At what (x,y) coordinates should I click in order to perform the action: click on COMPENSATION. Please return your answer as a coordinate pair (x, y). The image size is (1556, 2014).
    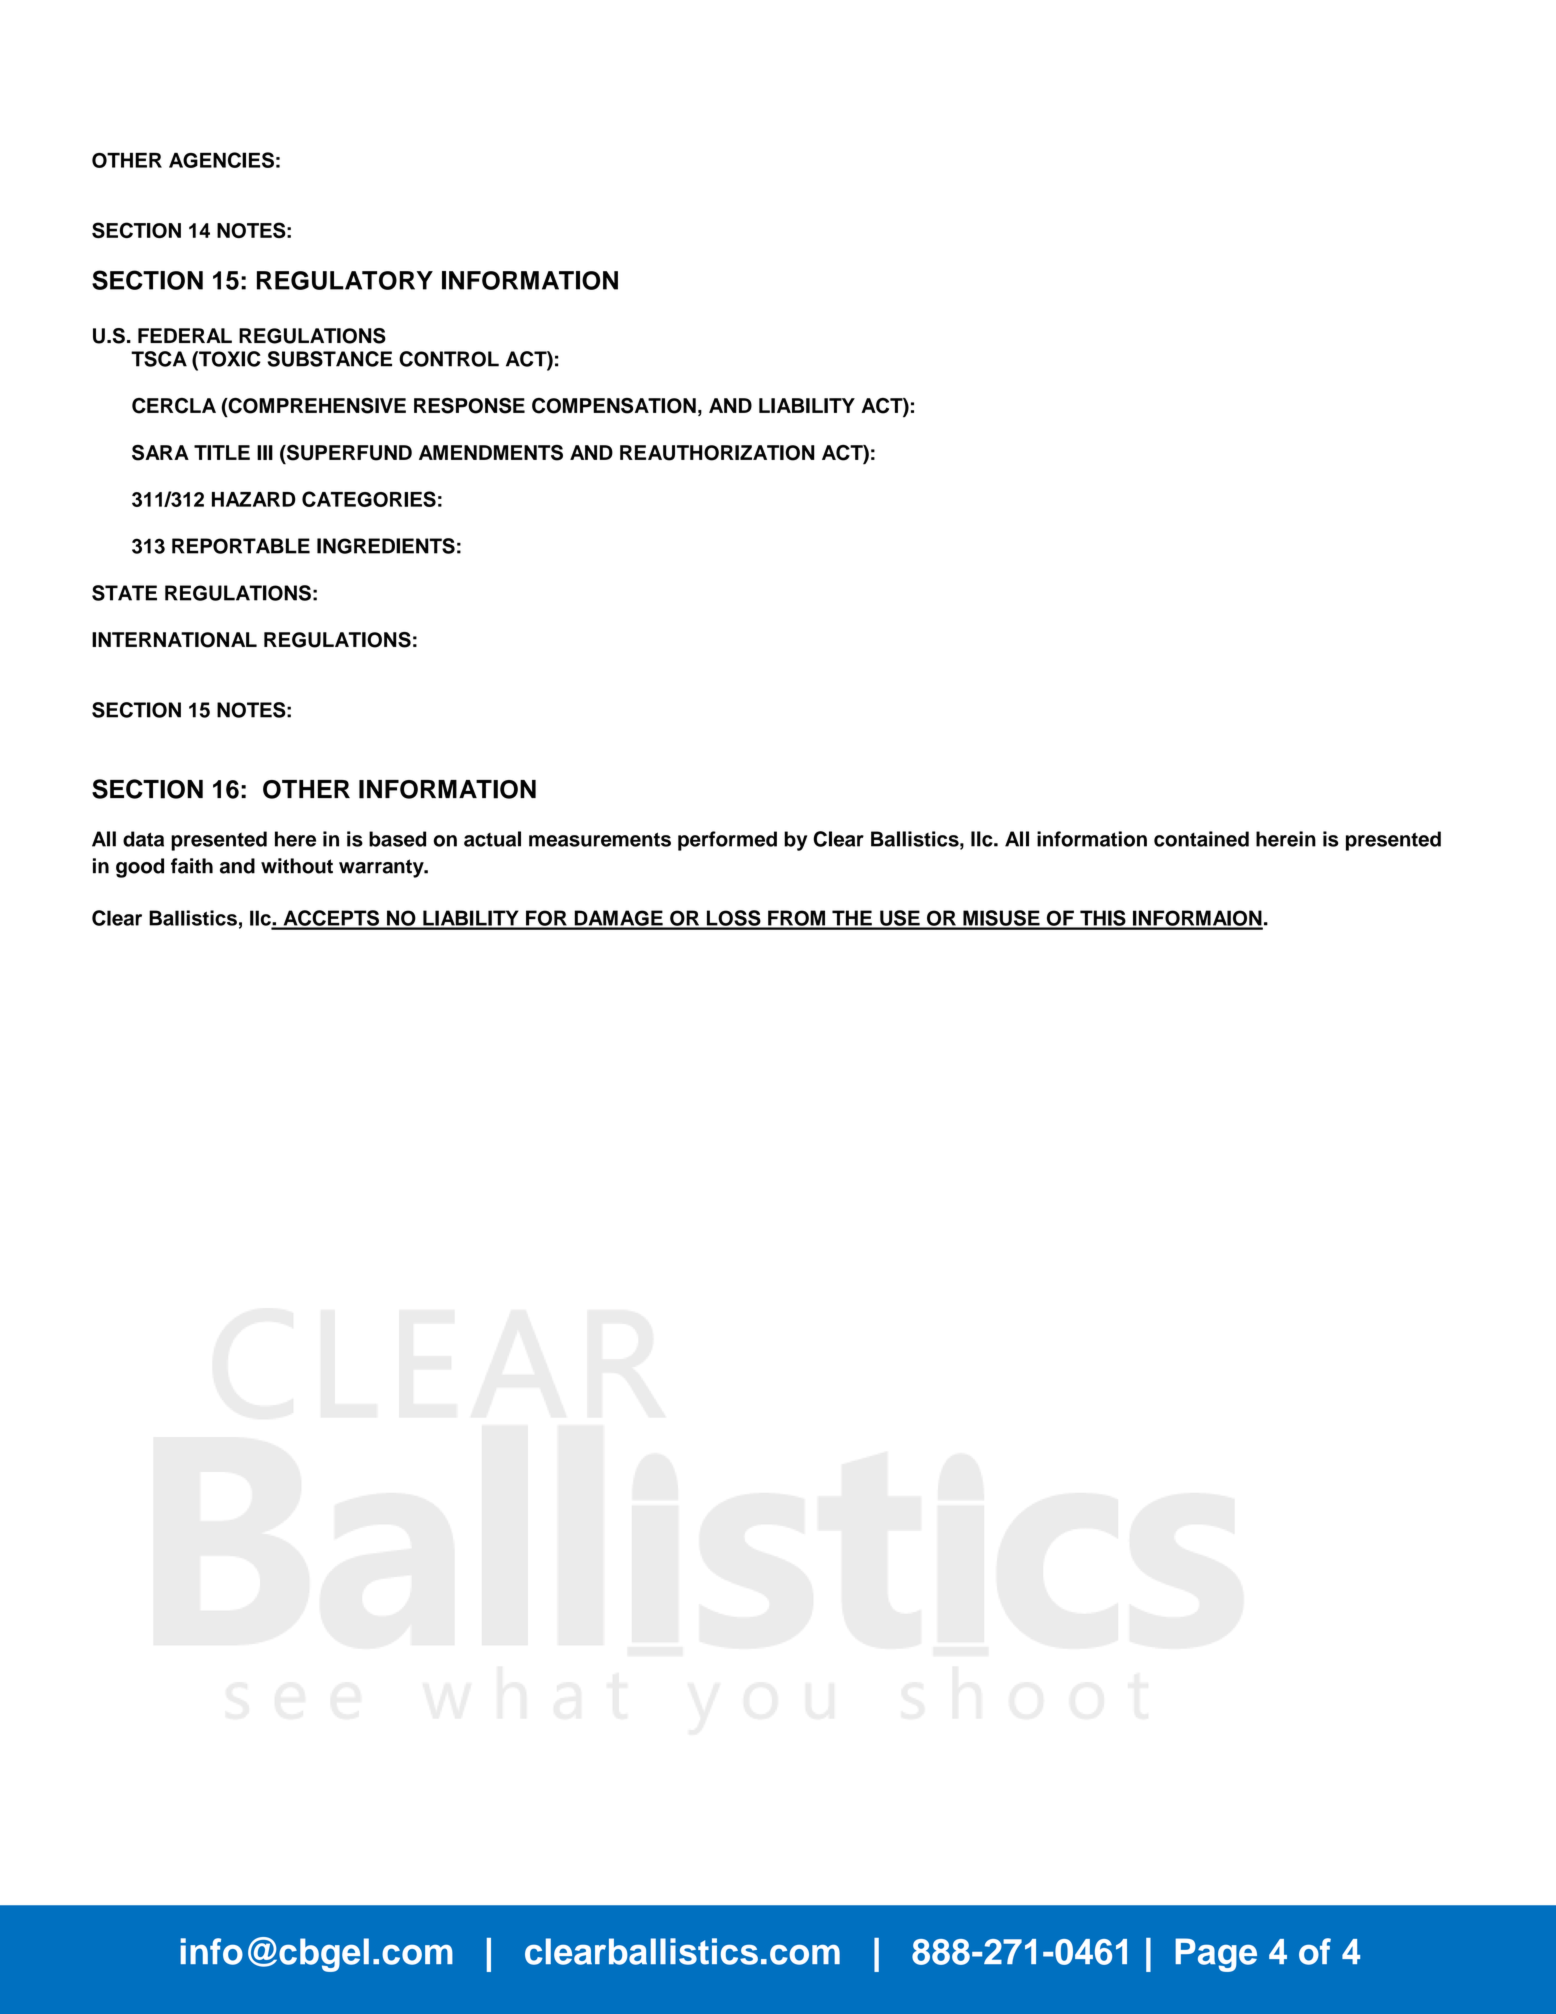
    Looking at the image, I should click on (614, 406).
